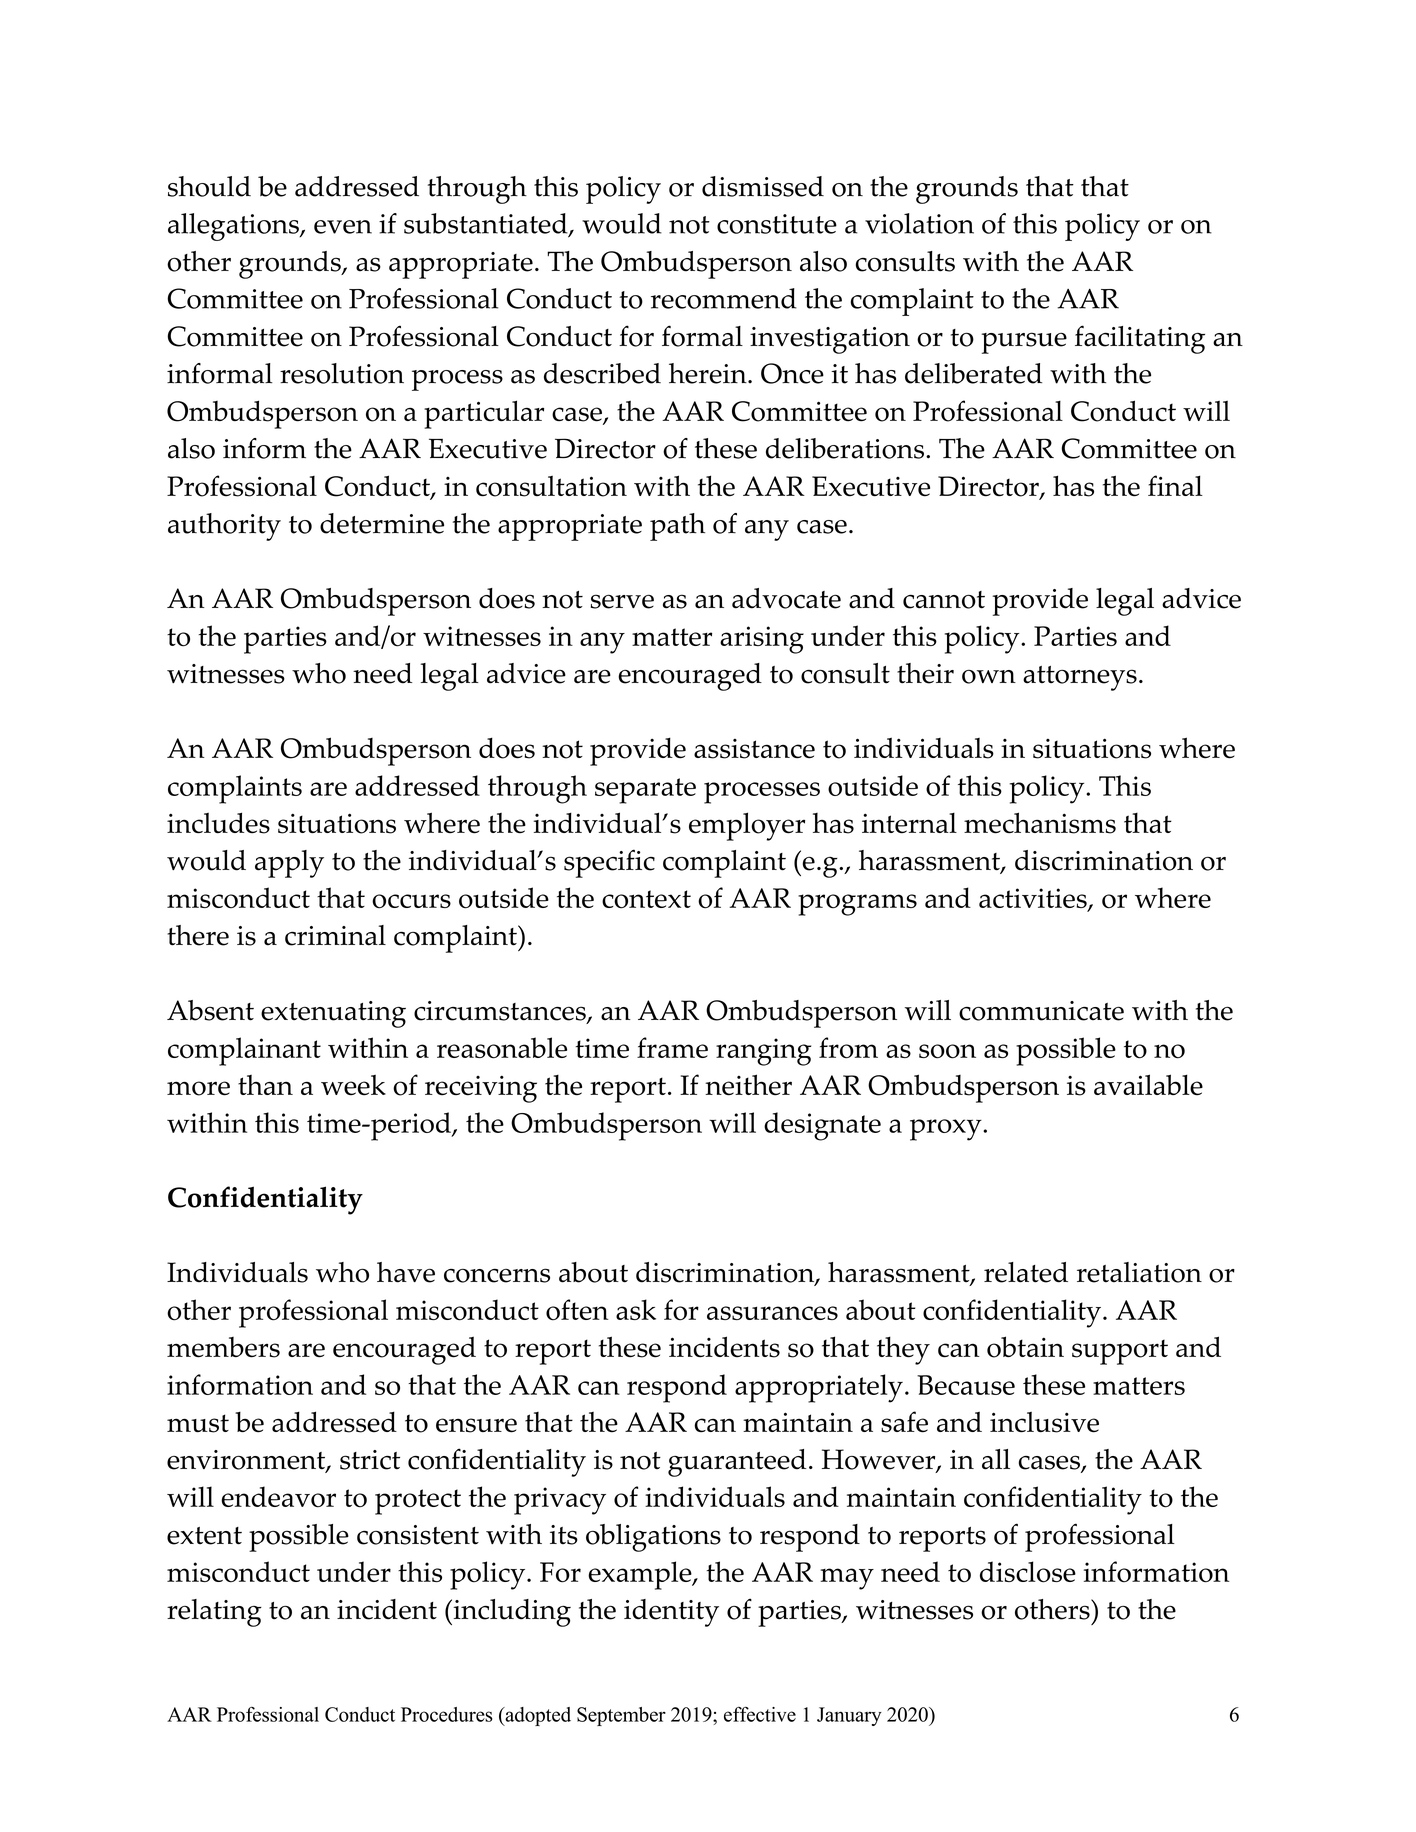  Describe the element at coordinates (777, 224) in the screenshot. I see `constitute` at that location.
